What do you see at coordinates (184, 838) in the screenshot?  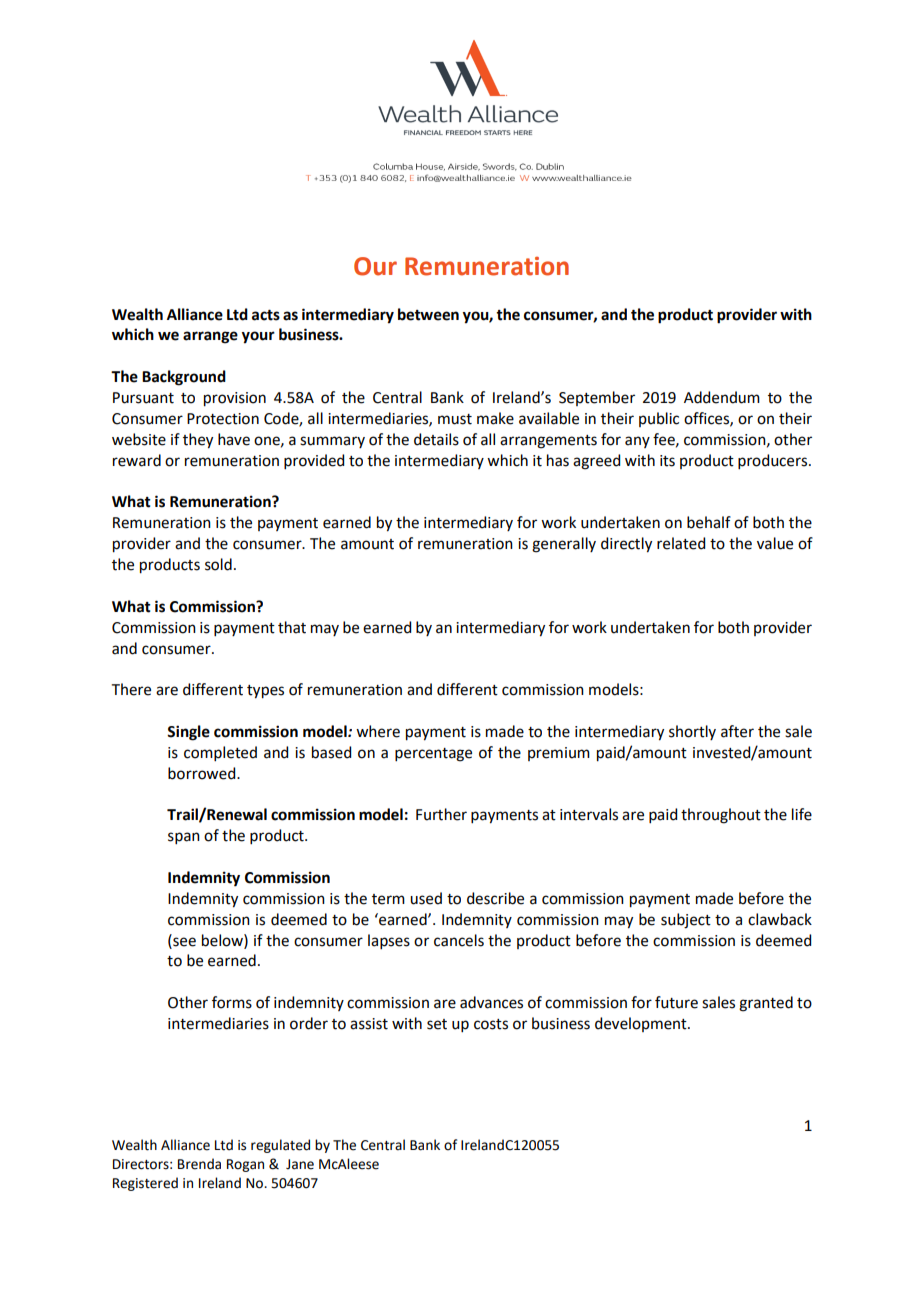 I see `span` at bounding box center [184, 838].
